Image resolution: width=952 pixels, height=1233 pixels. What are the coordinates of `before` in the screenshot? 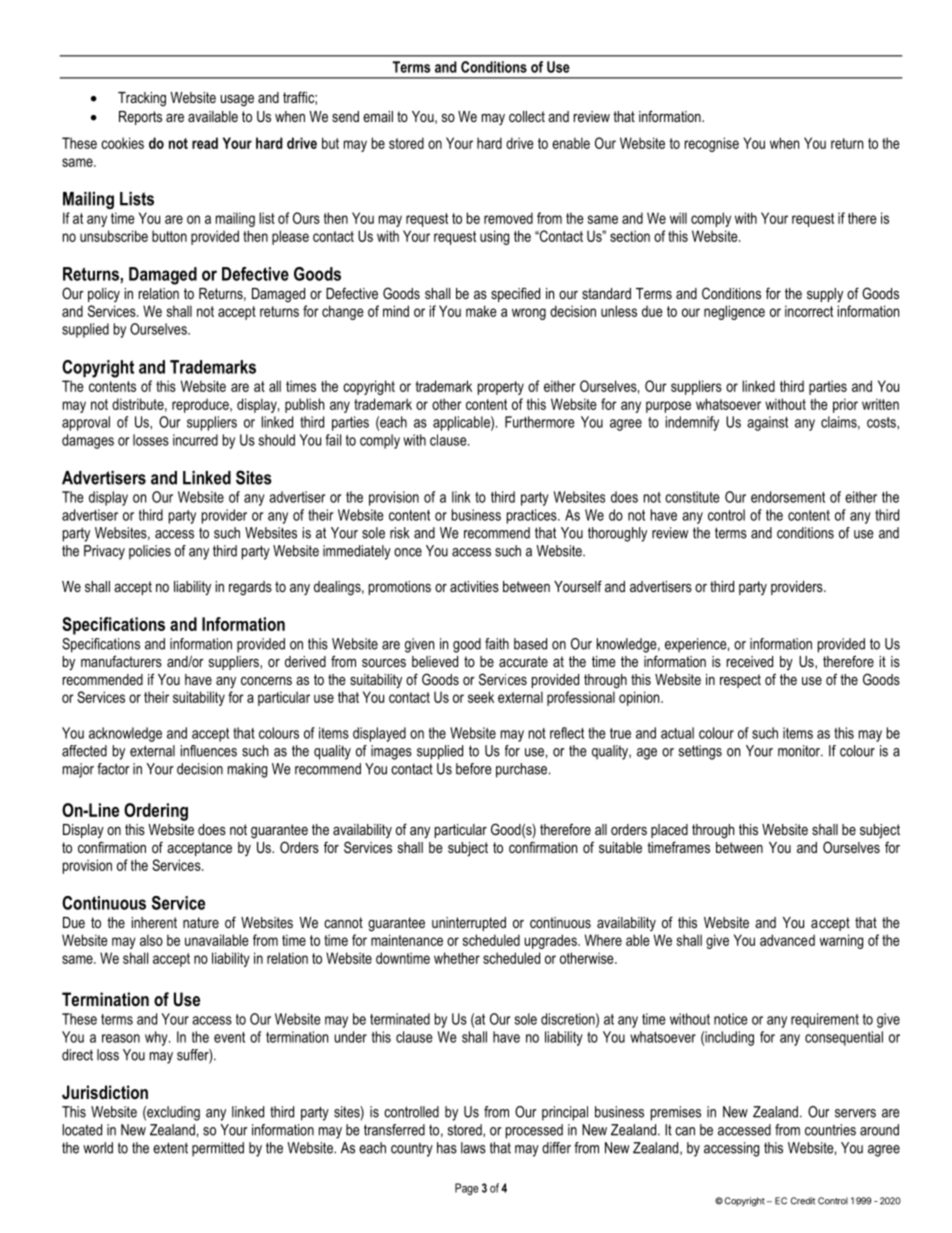 It's located at (473, 769).
